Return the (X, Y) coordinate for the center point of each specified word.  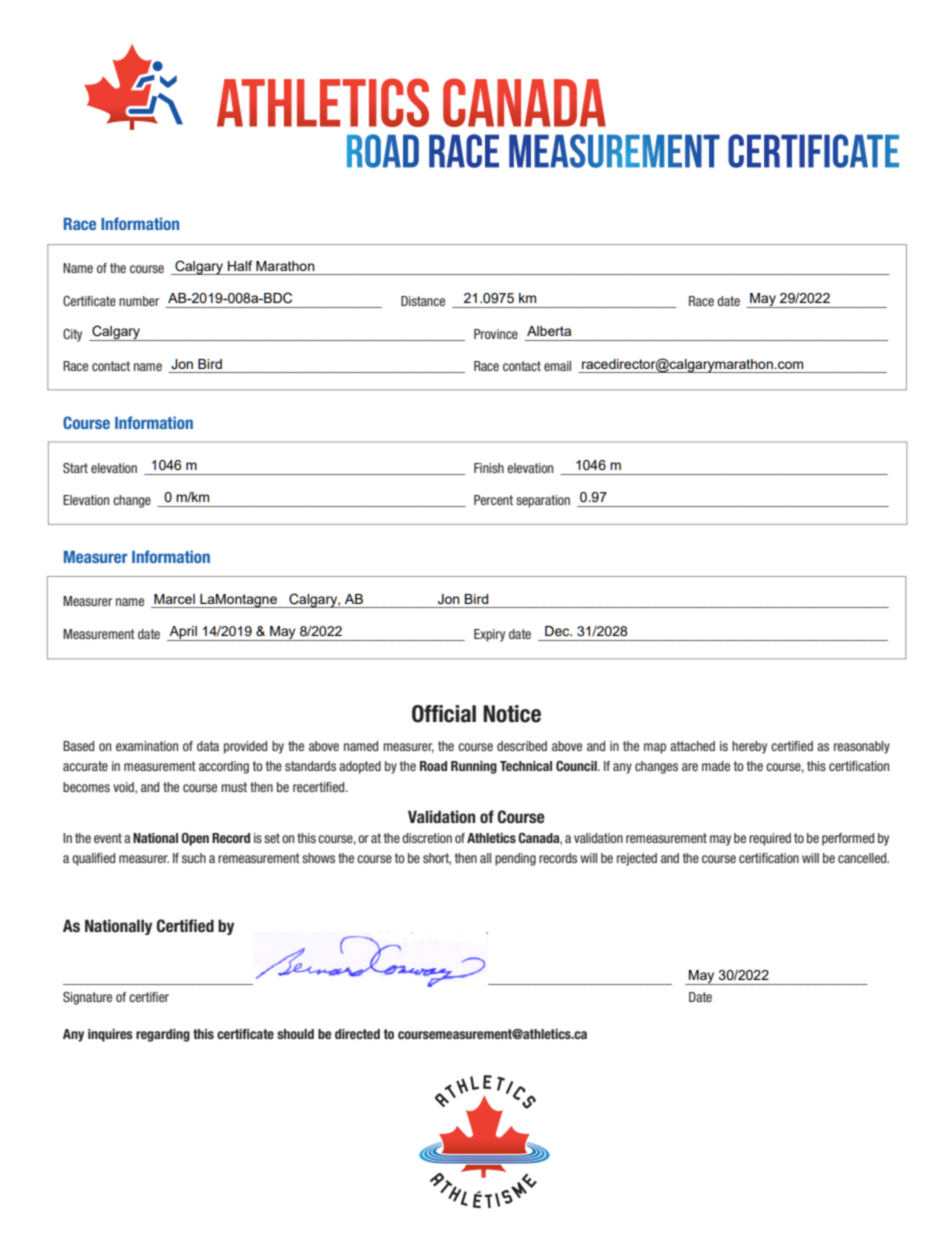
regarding (163, 1035)
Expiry (489, 635)
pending (515, 859)
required (770, 839)
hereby (749, 747)
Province (496, 334)
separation (543, 501)
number (139, 301)
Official (444, 714)
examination (147, 746)
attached (692, 746)
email (557, 366)
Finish (489, 468)
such (194, 858)
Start (75, 468)
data (208, 746)
